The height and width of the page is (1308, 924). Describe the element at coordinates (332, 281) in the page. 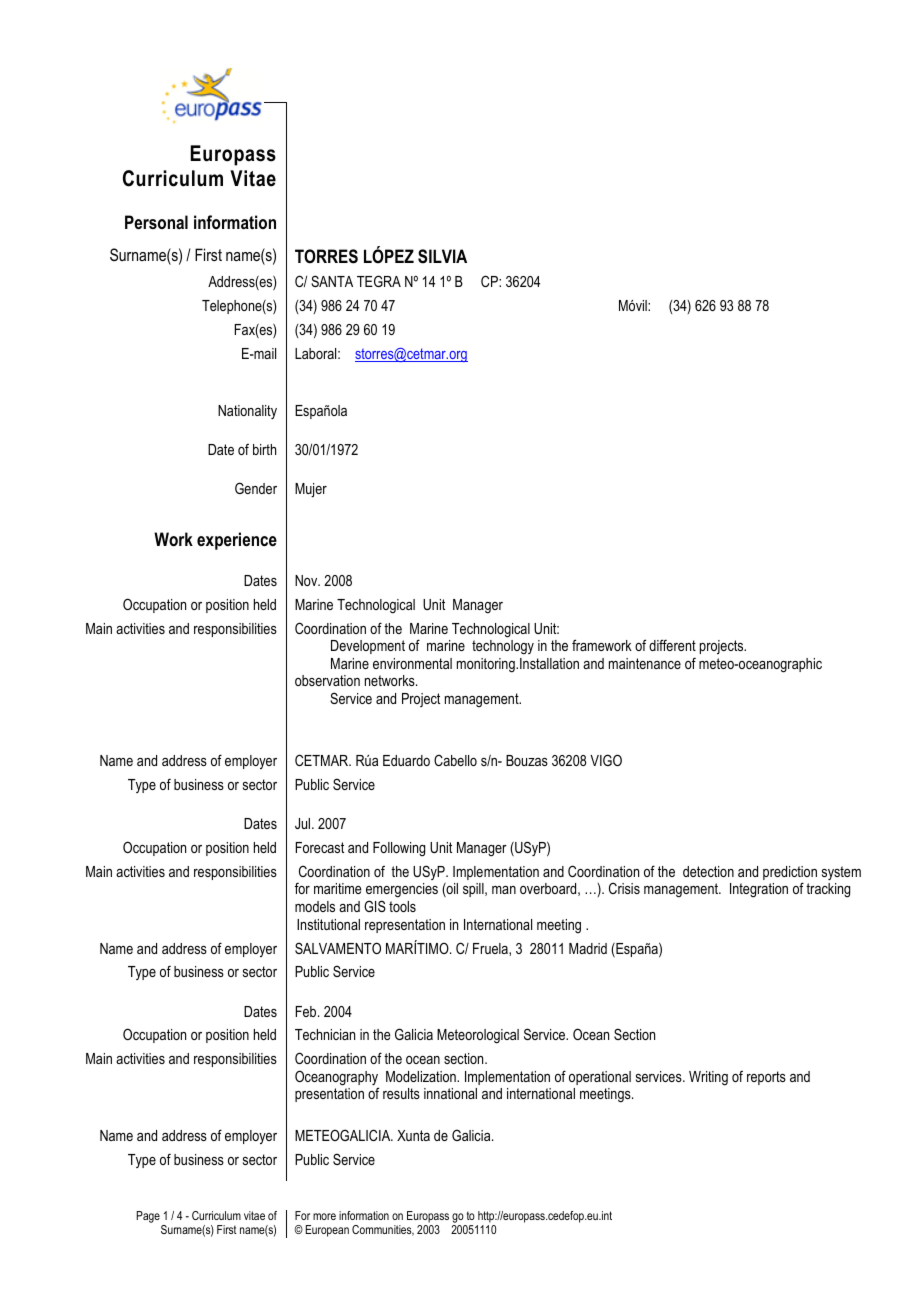

I see `SANTA` at that location.
